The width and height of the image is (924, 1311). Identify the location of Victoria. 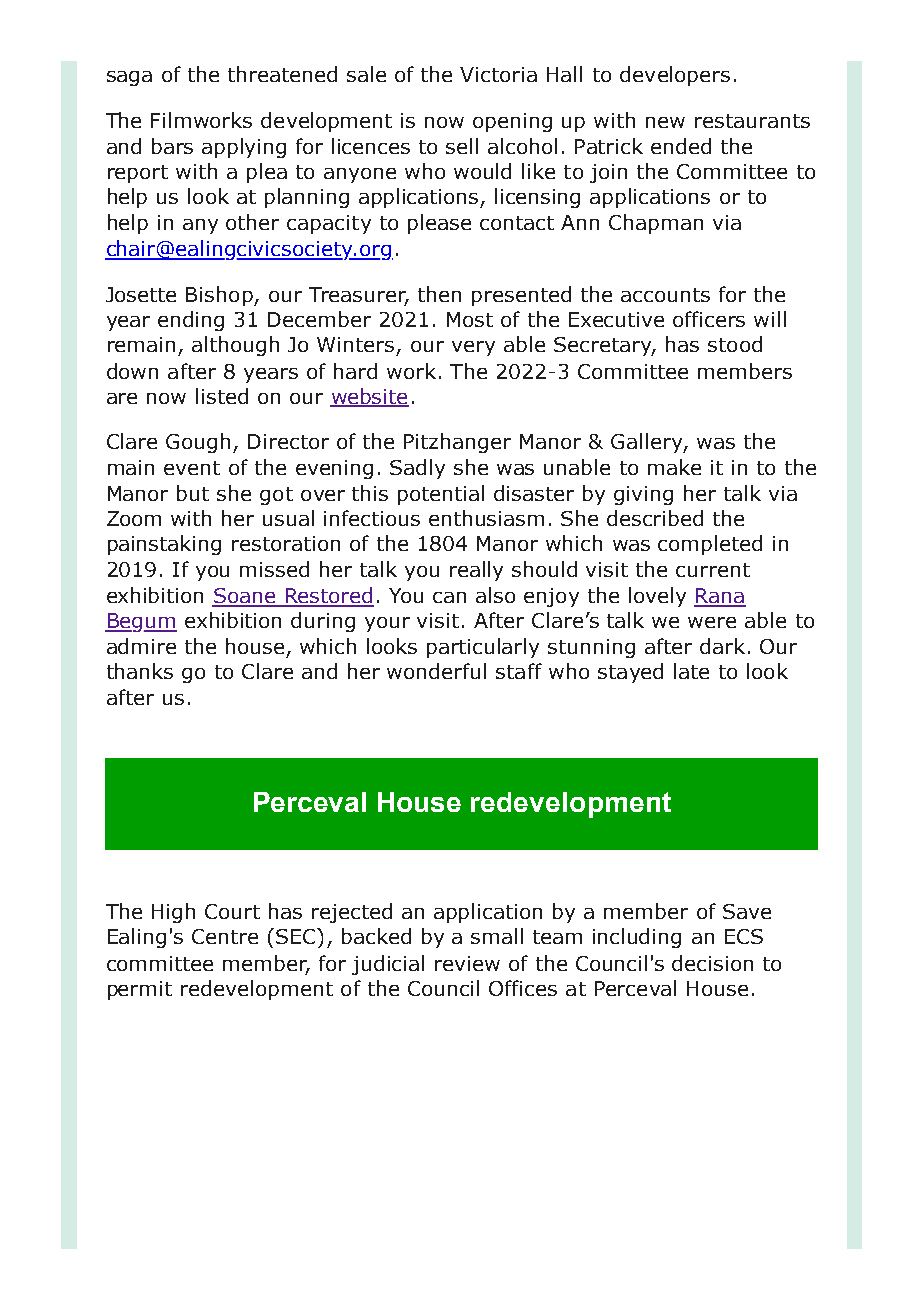
(498, 74).
